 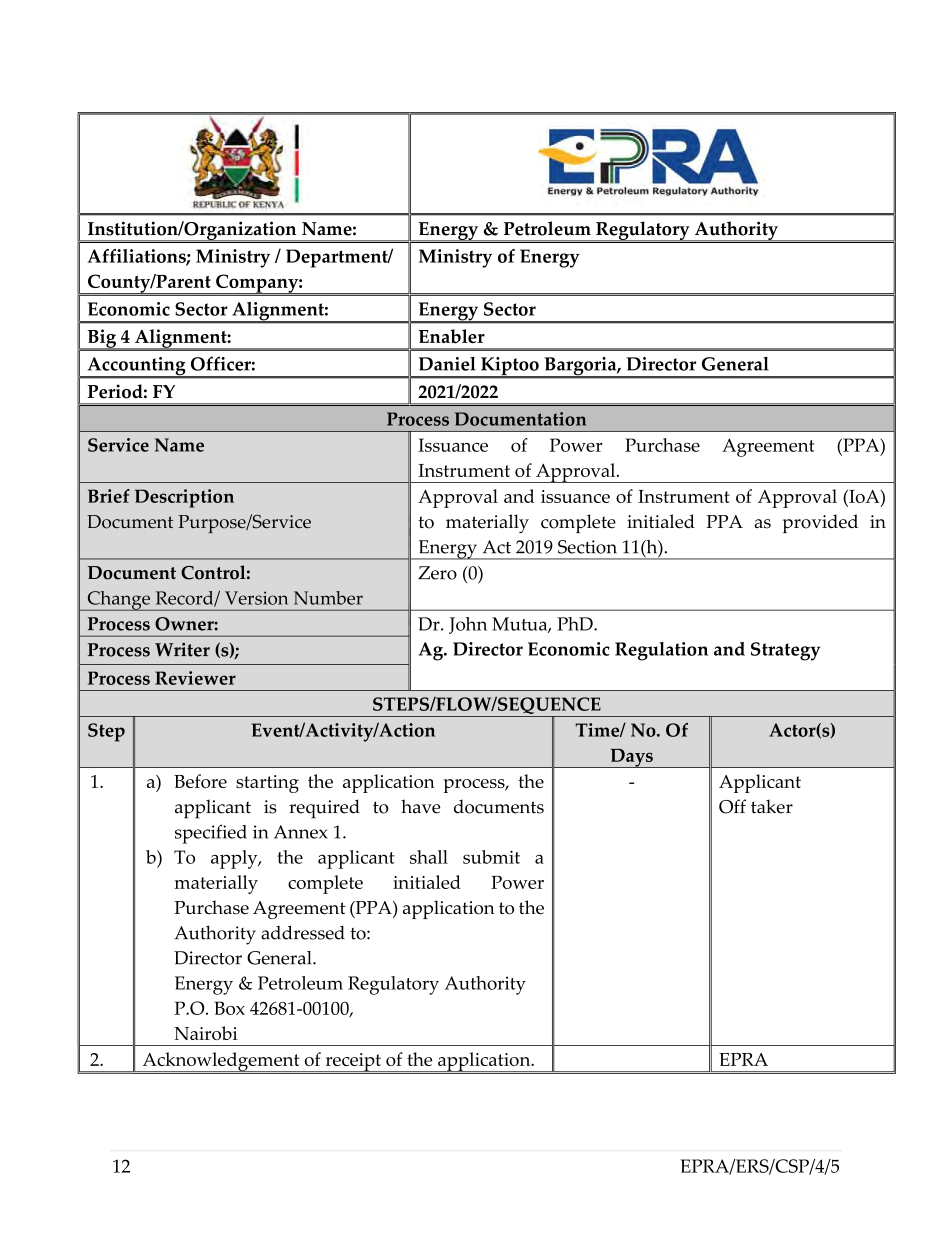 What do you see at coordinates (184, 498) in the screenshot?
I see `Description` at bounding box center [184, 498].
